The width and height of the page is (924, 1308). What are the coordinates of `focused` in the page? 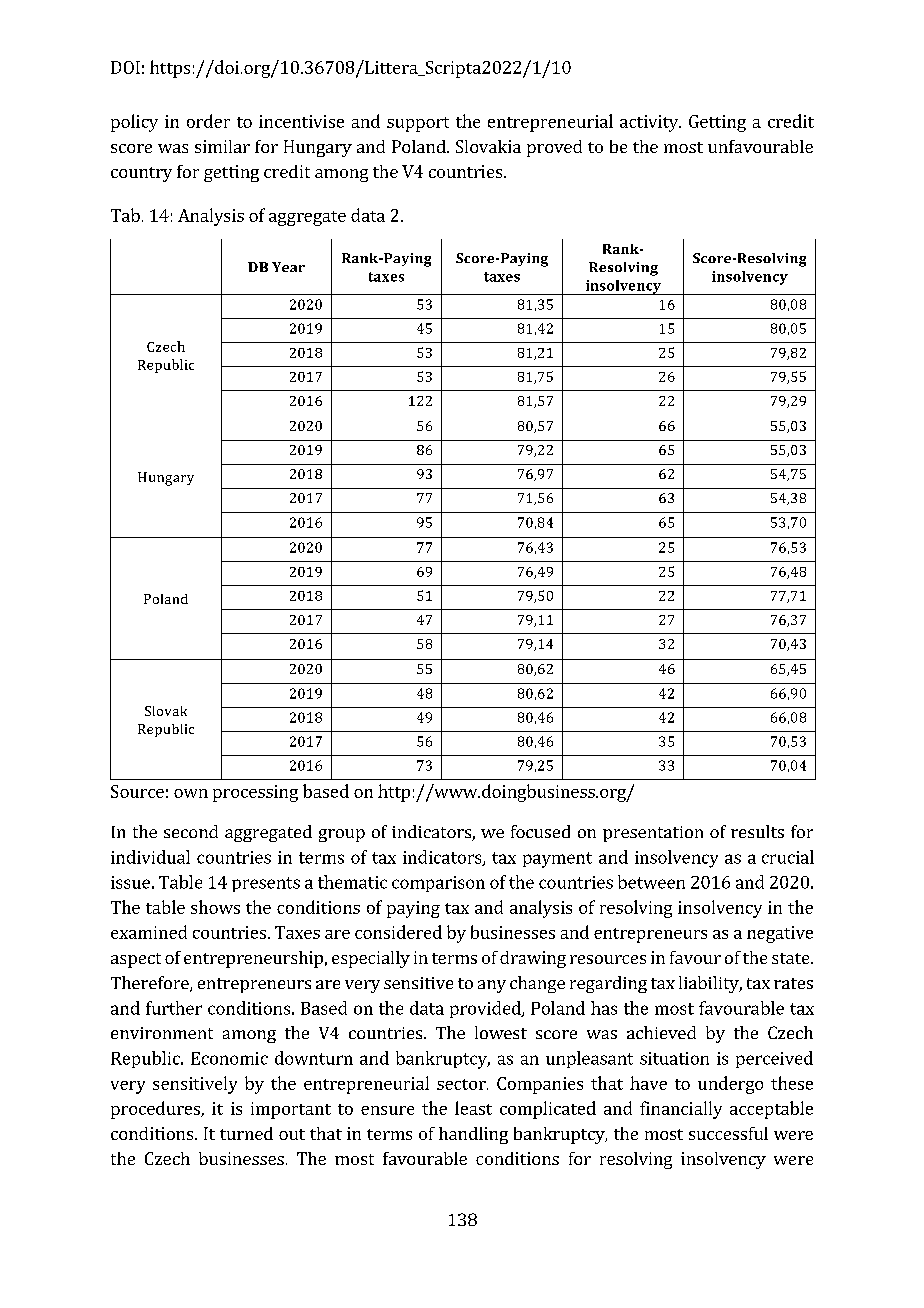 It's located at (540, 831).
